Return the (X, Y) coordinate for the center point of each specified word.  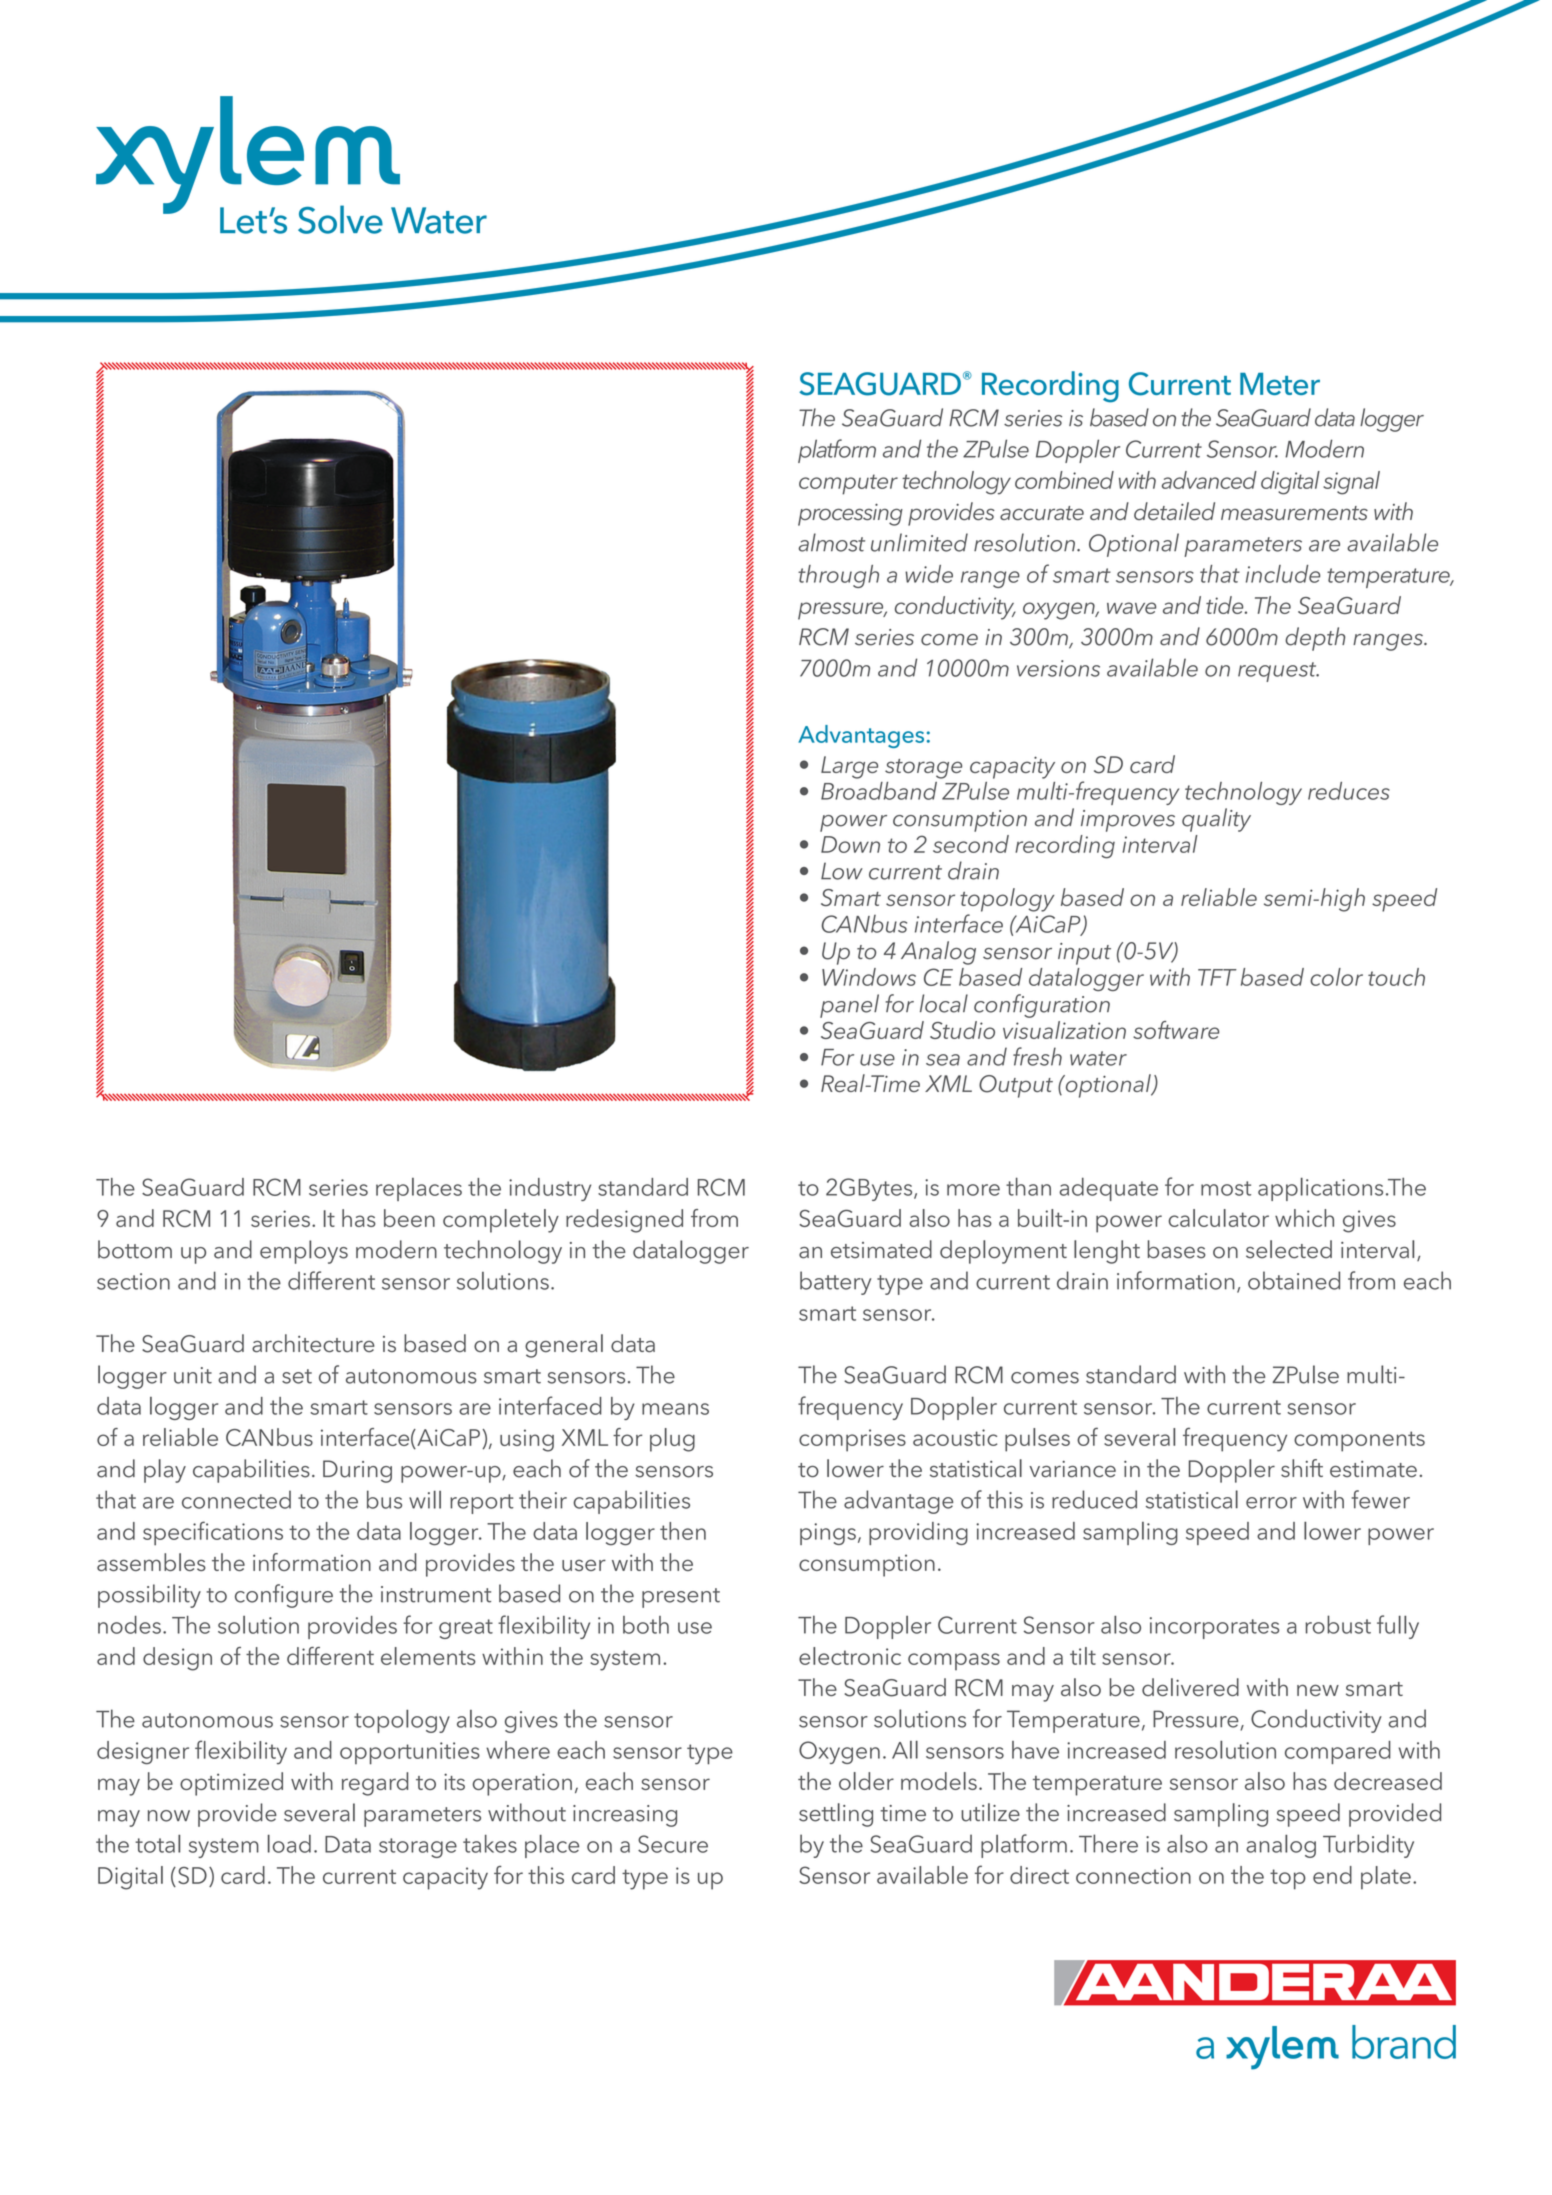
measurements (1294, 513)
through (838, 576)
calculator (1218, 1218)
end (1332, 1875)
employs (304, 1252)
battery (835, 1283)
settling (836, 1815)
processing (850, 515)
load (289, 1844)
